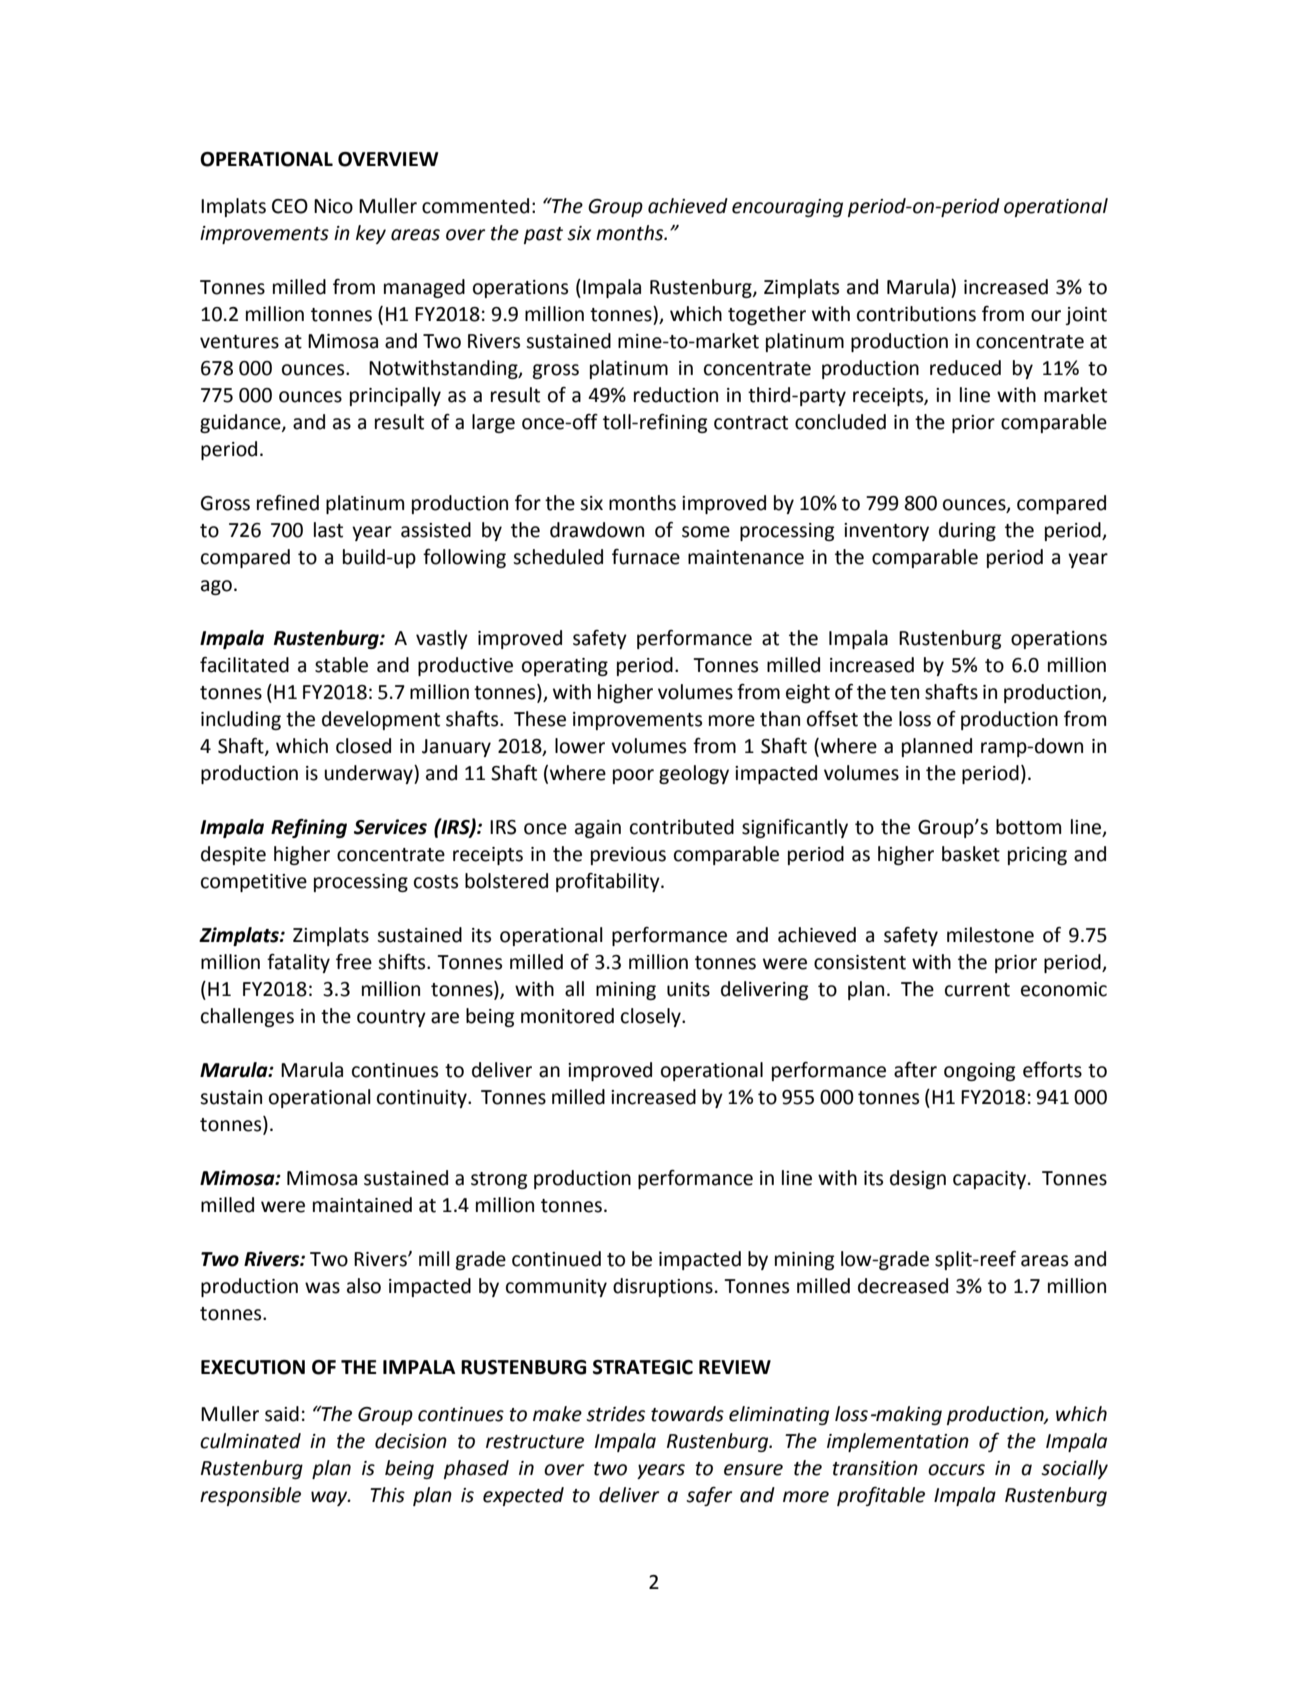 This screenshot has height=1693, width=1308. I want to click on last, so click(328, 530).
